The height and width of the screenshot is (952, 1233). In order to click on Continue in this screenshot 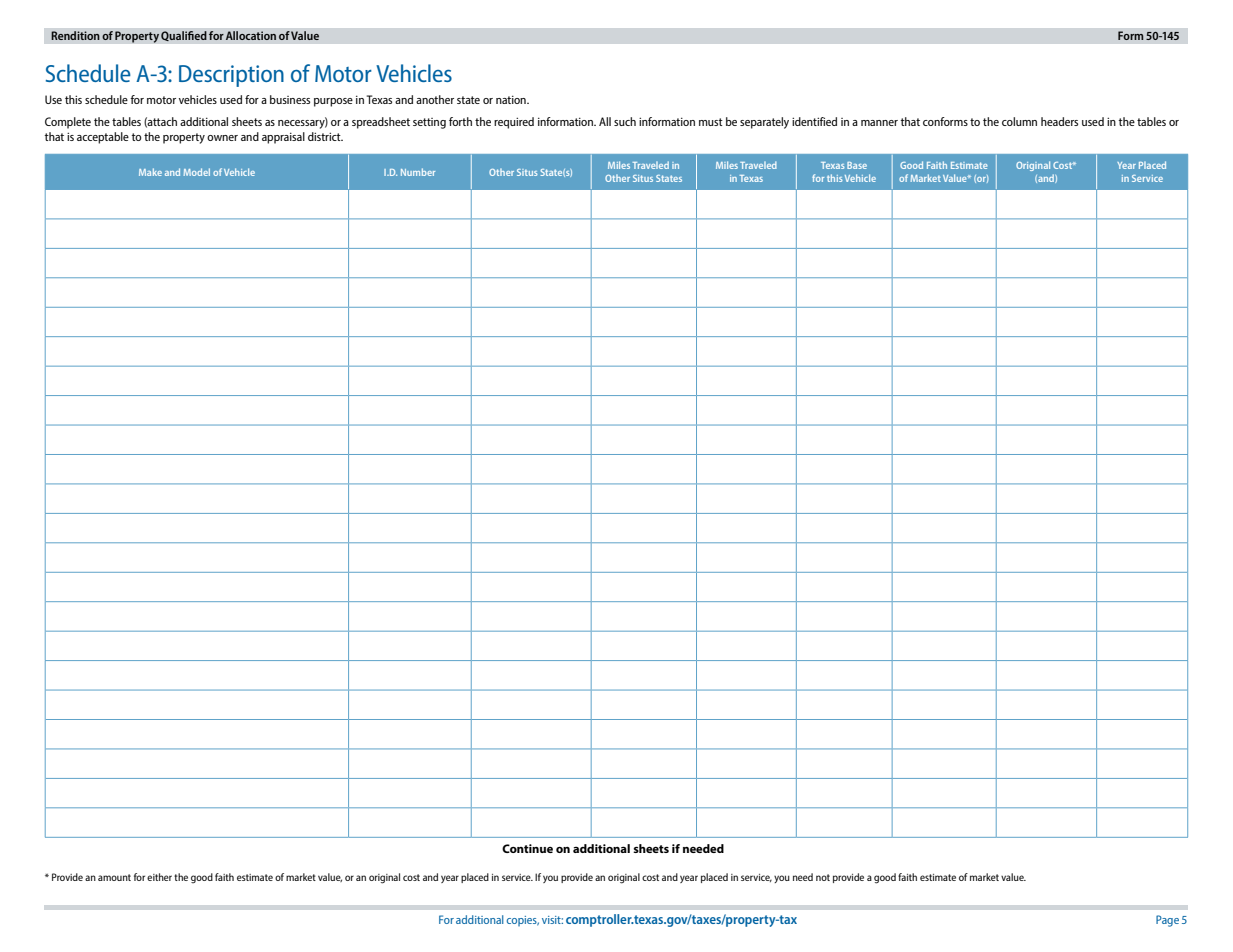, I will do `click(527, 848)`.
